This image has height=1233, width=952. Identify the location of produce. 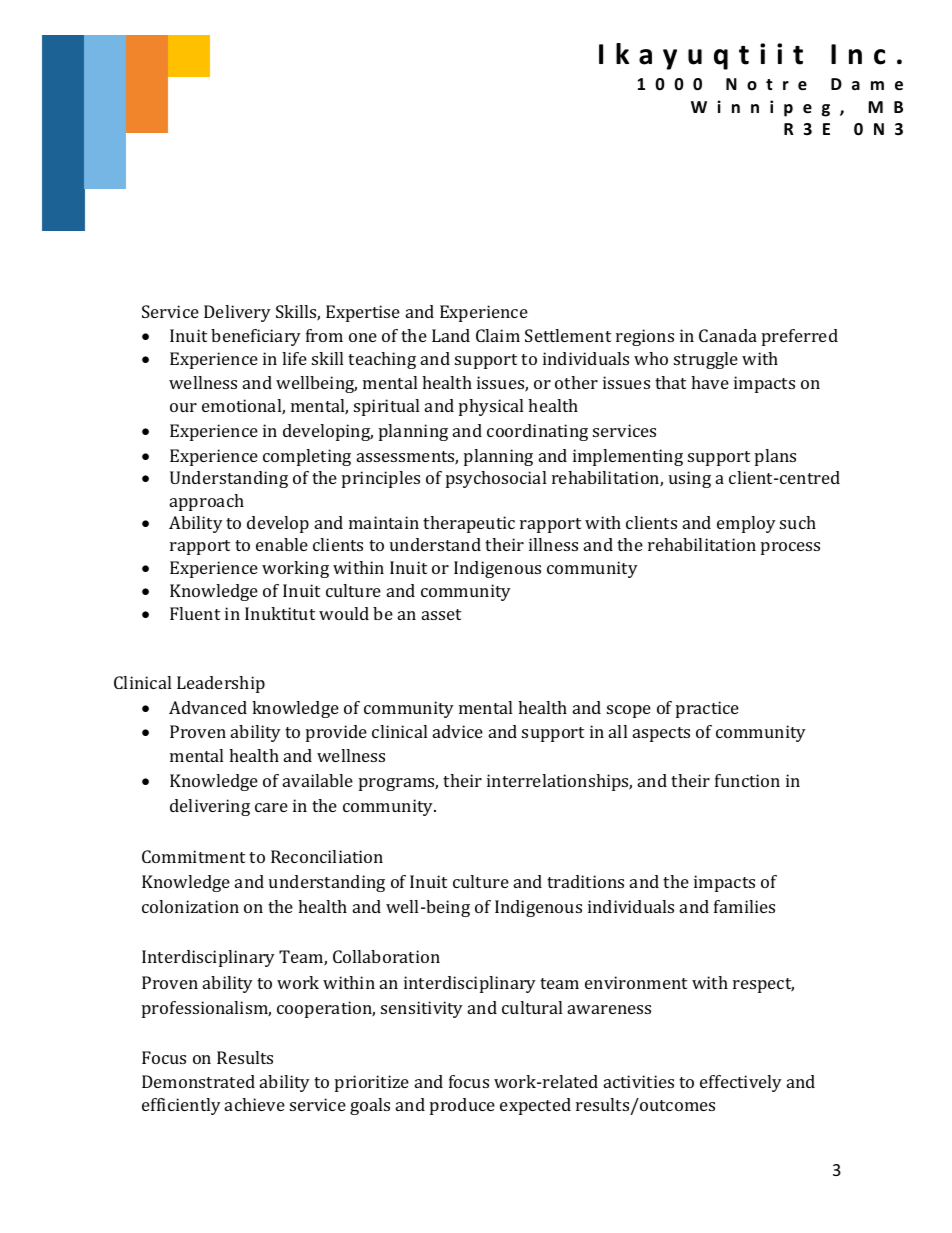
(462, 1106).
